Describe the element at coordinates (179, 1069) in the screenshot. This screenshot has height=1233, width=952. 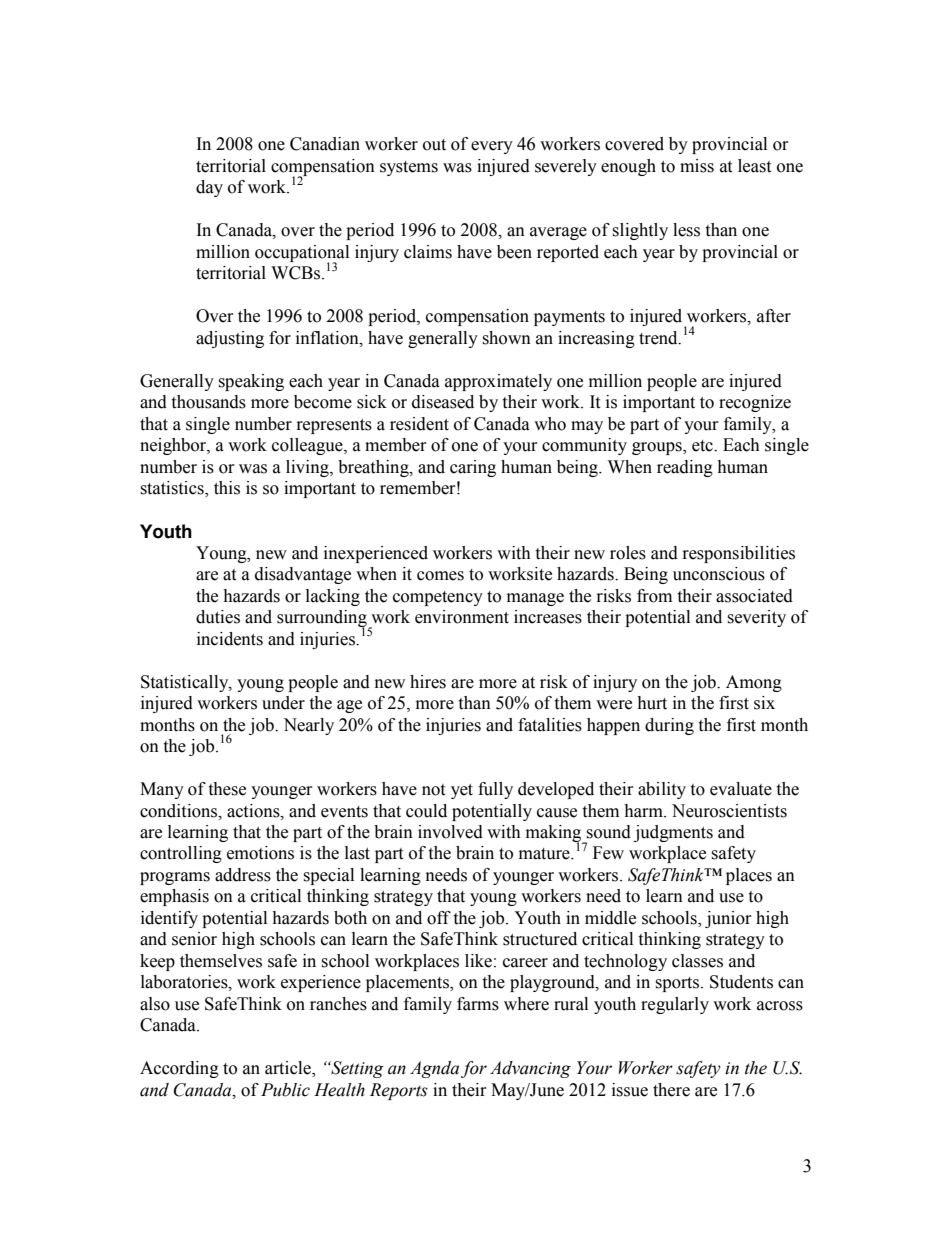
I see `According` at that location.
